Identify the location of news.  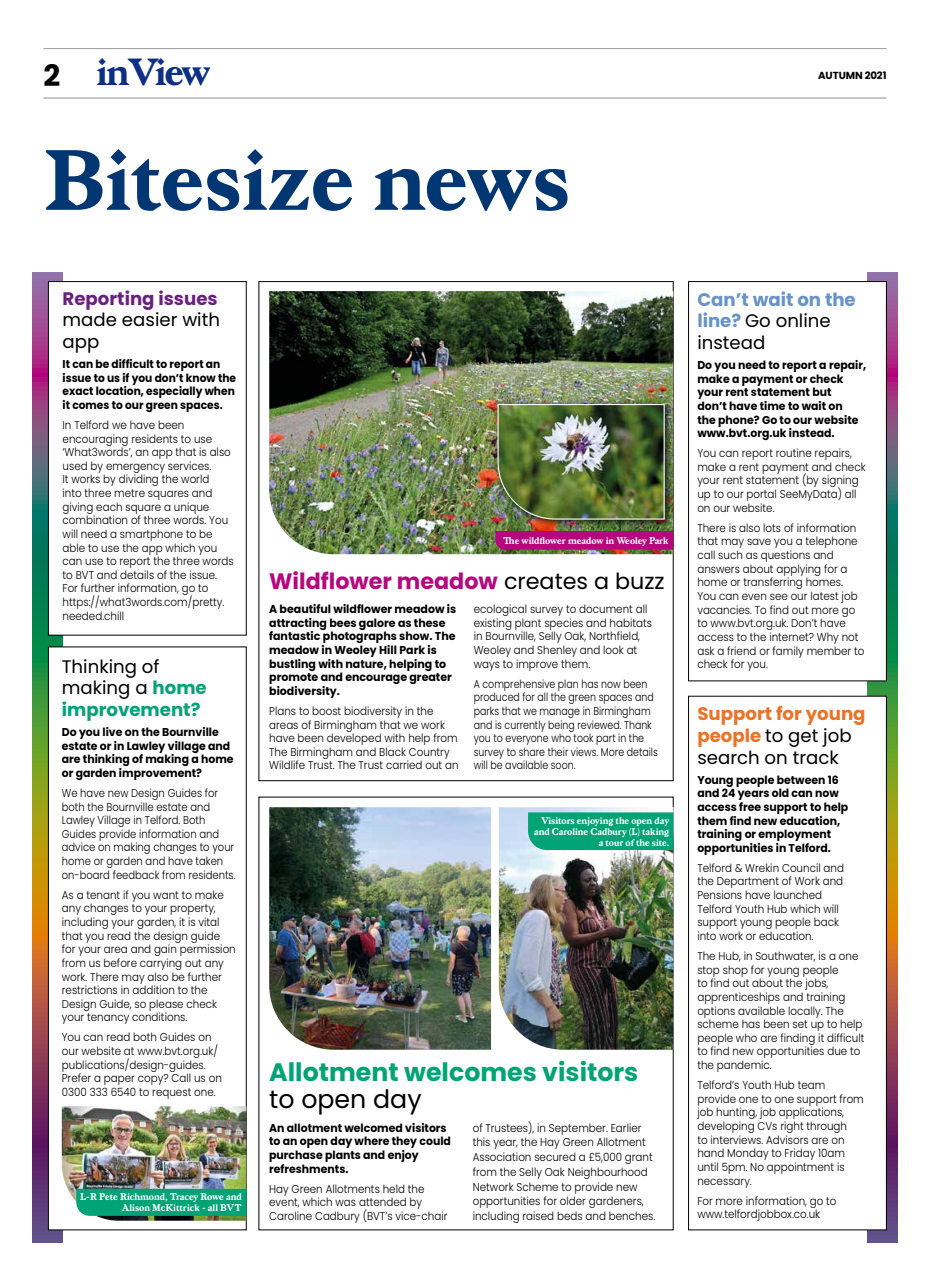
(471, 190).
